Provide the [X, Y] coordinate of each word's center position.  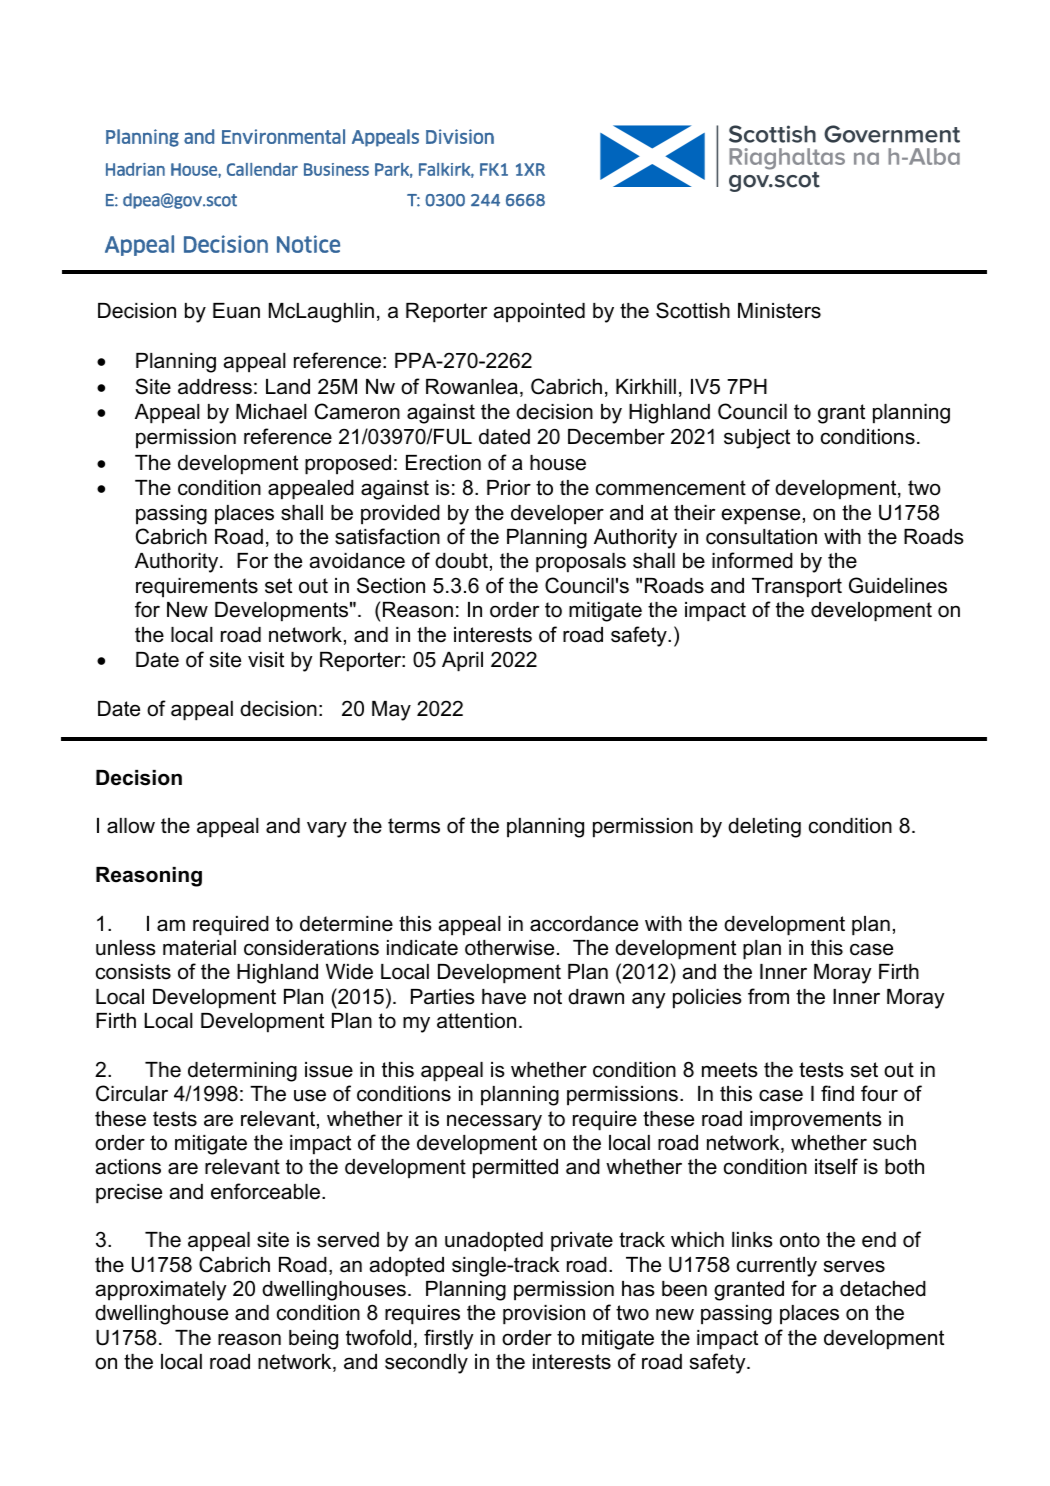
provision [544, 1315]
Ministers [779, 311]
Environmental [283, 136]
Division [460, 136]
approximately [161, 1291]
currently [777, 1267]
